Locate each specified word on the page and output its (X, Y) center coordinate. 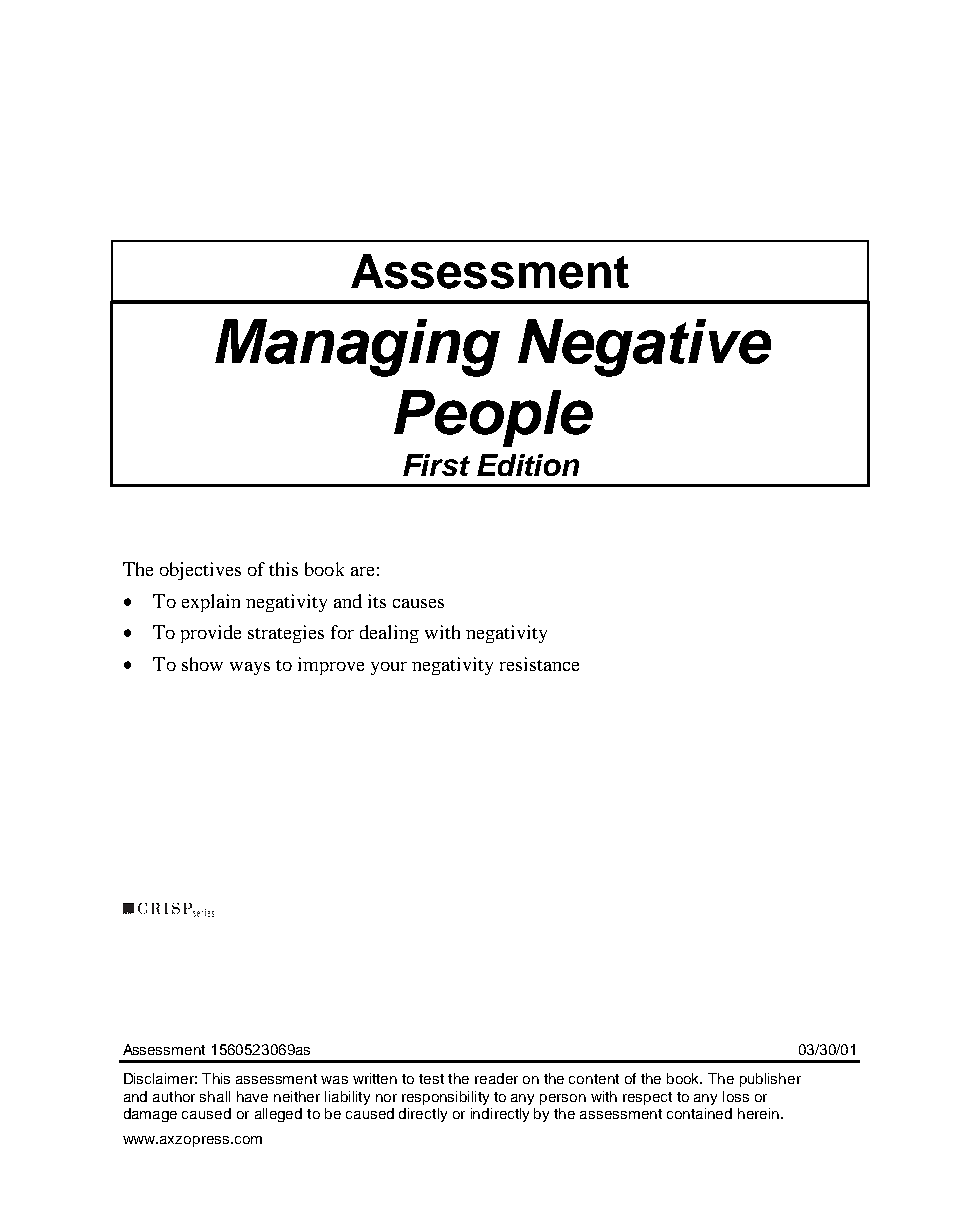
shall (215, 1096)
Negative (644, 348)
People (493, 418)
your (389, 668)
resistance (539, 664)
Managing (357, 348)
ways (250, 668)
